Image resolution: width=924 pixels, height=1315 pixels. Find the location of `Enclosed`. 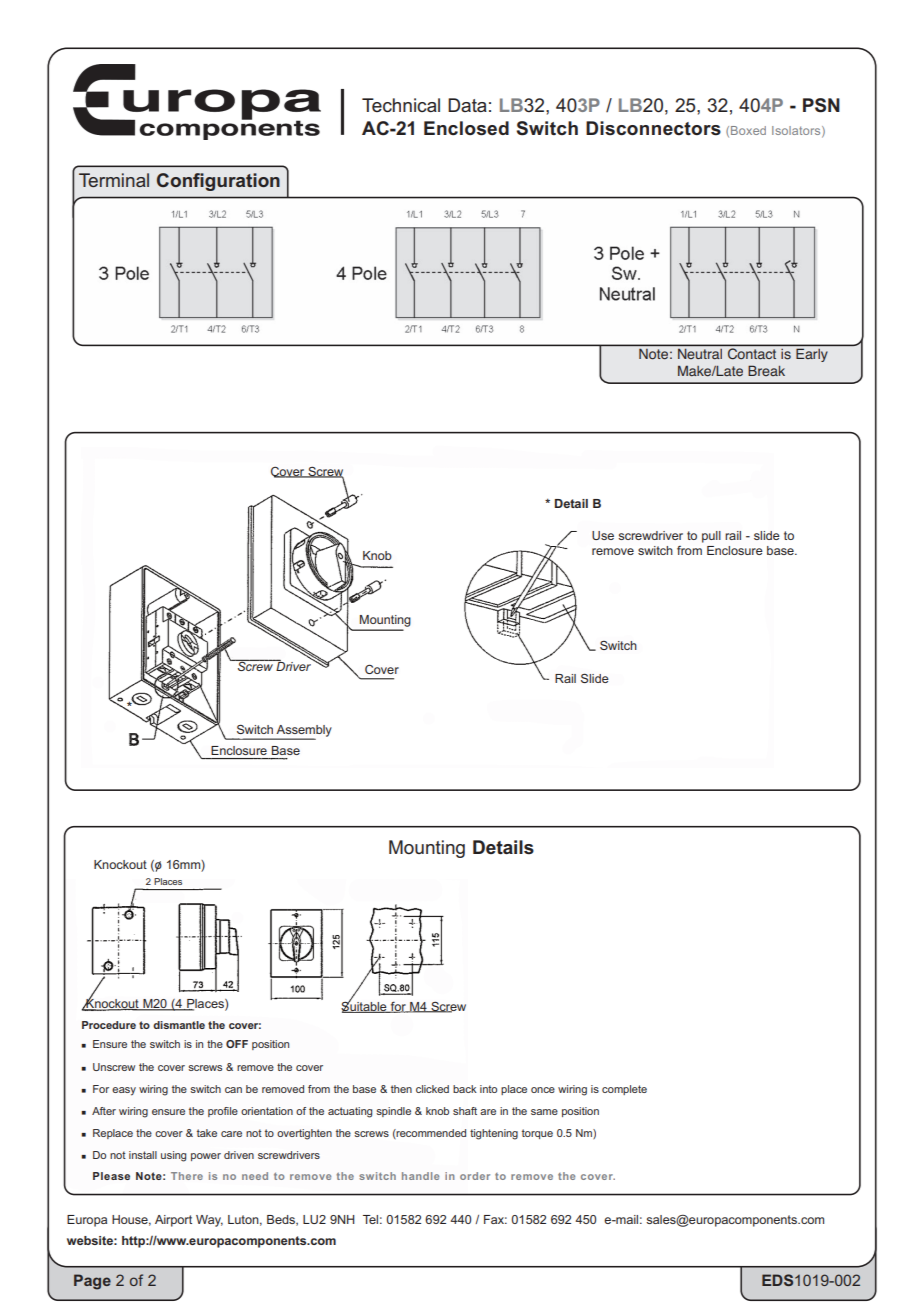

Enclosed is located at coordinates (466, 128).
